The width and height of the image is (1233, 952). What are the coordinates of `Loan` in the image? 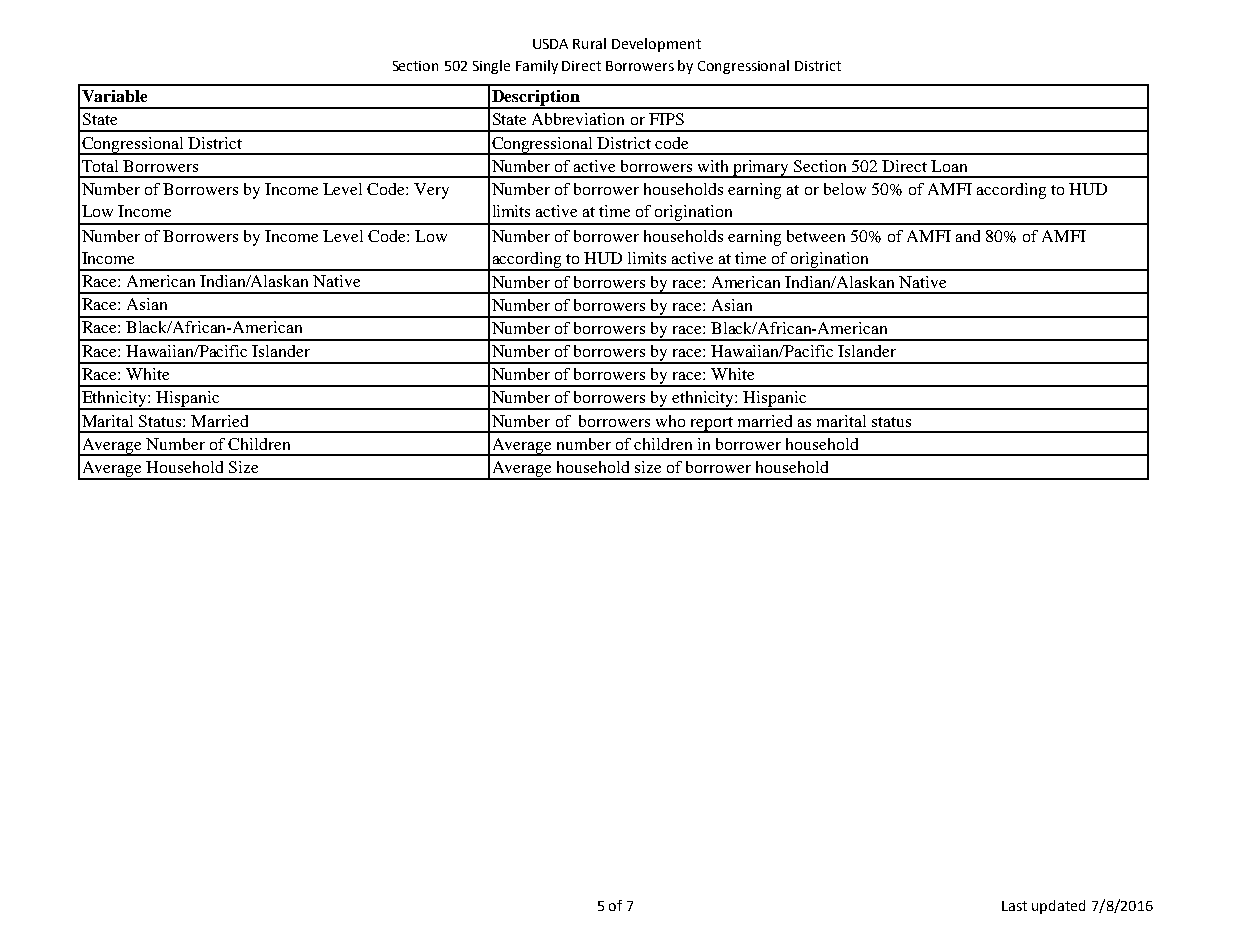 It's located at (949, 166).
